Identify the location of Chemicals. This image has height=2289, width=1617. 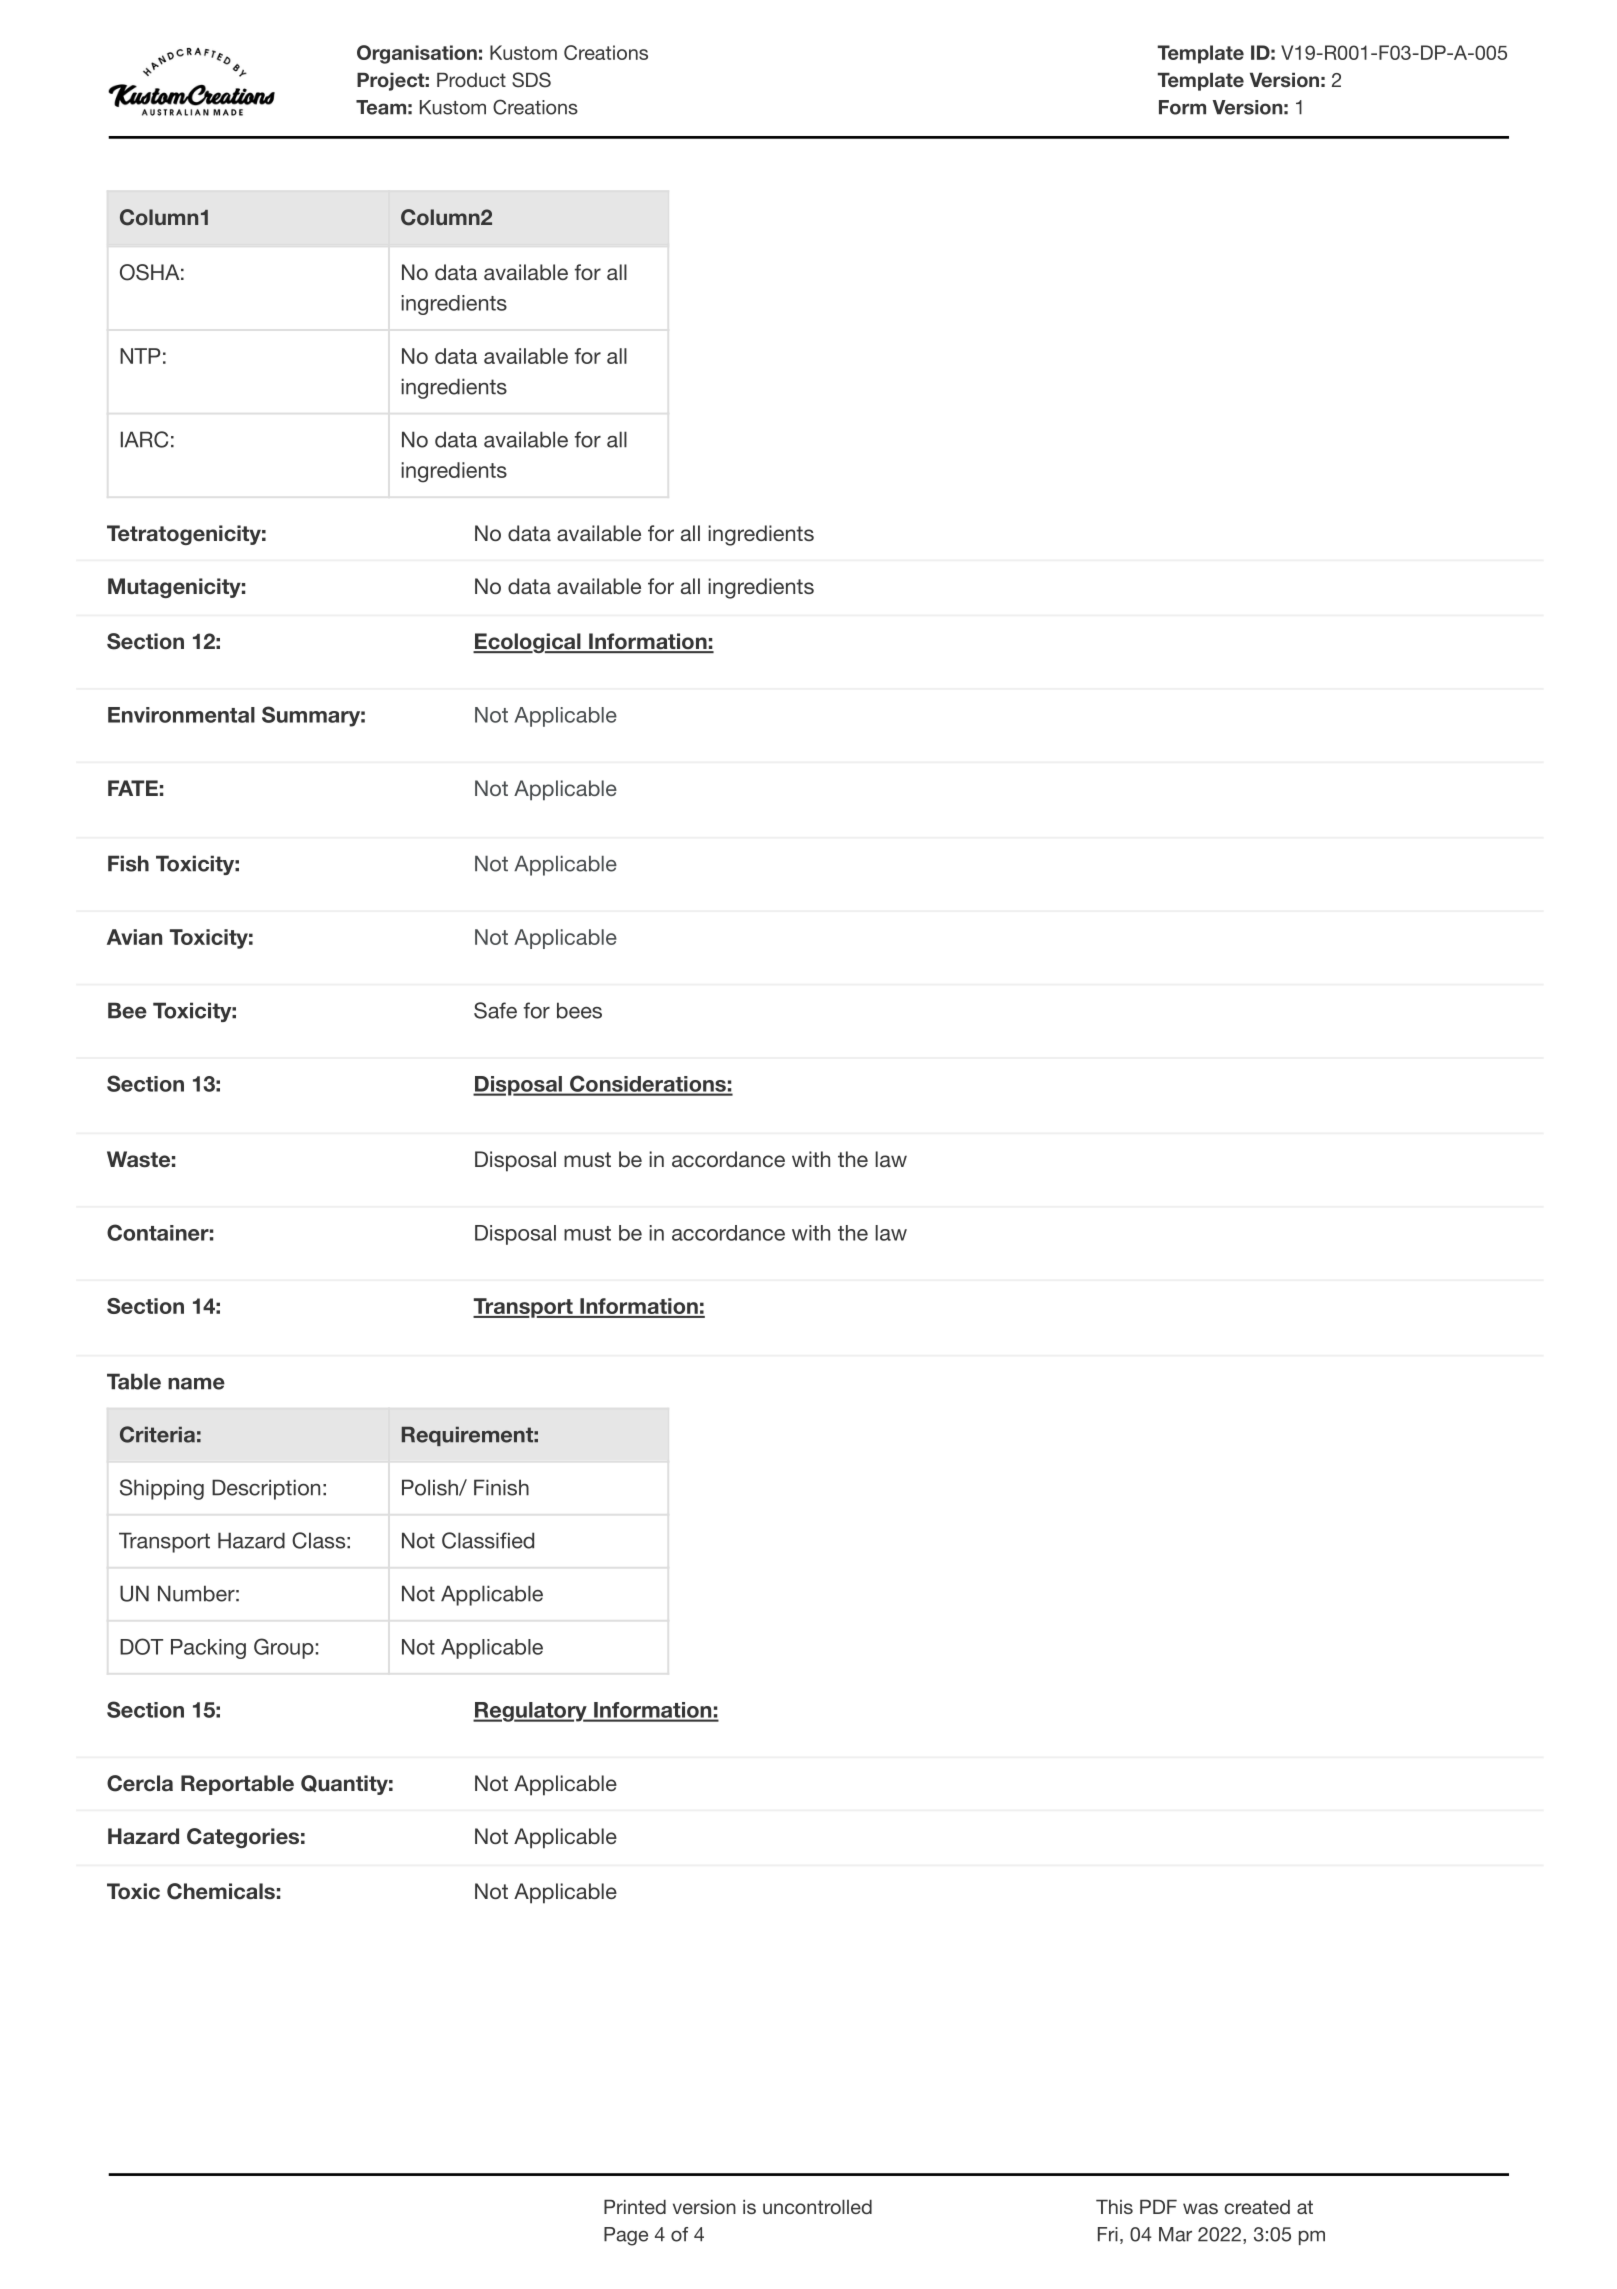
(221, 1891).
